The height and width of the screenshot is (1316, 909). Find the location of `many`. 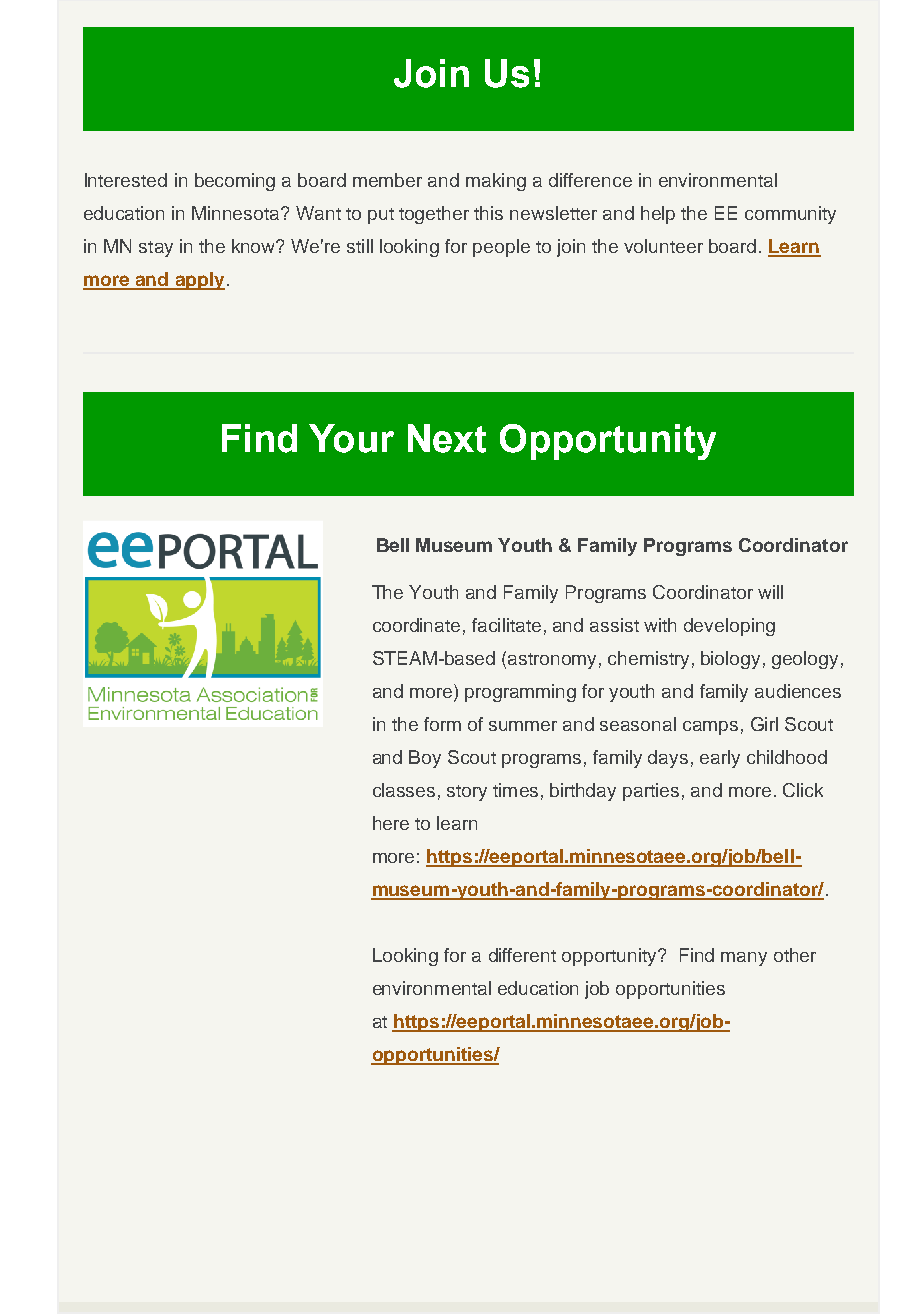

many is located at coordinates (744, 959).
